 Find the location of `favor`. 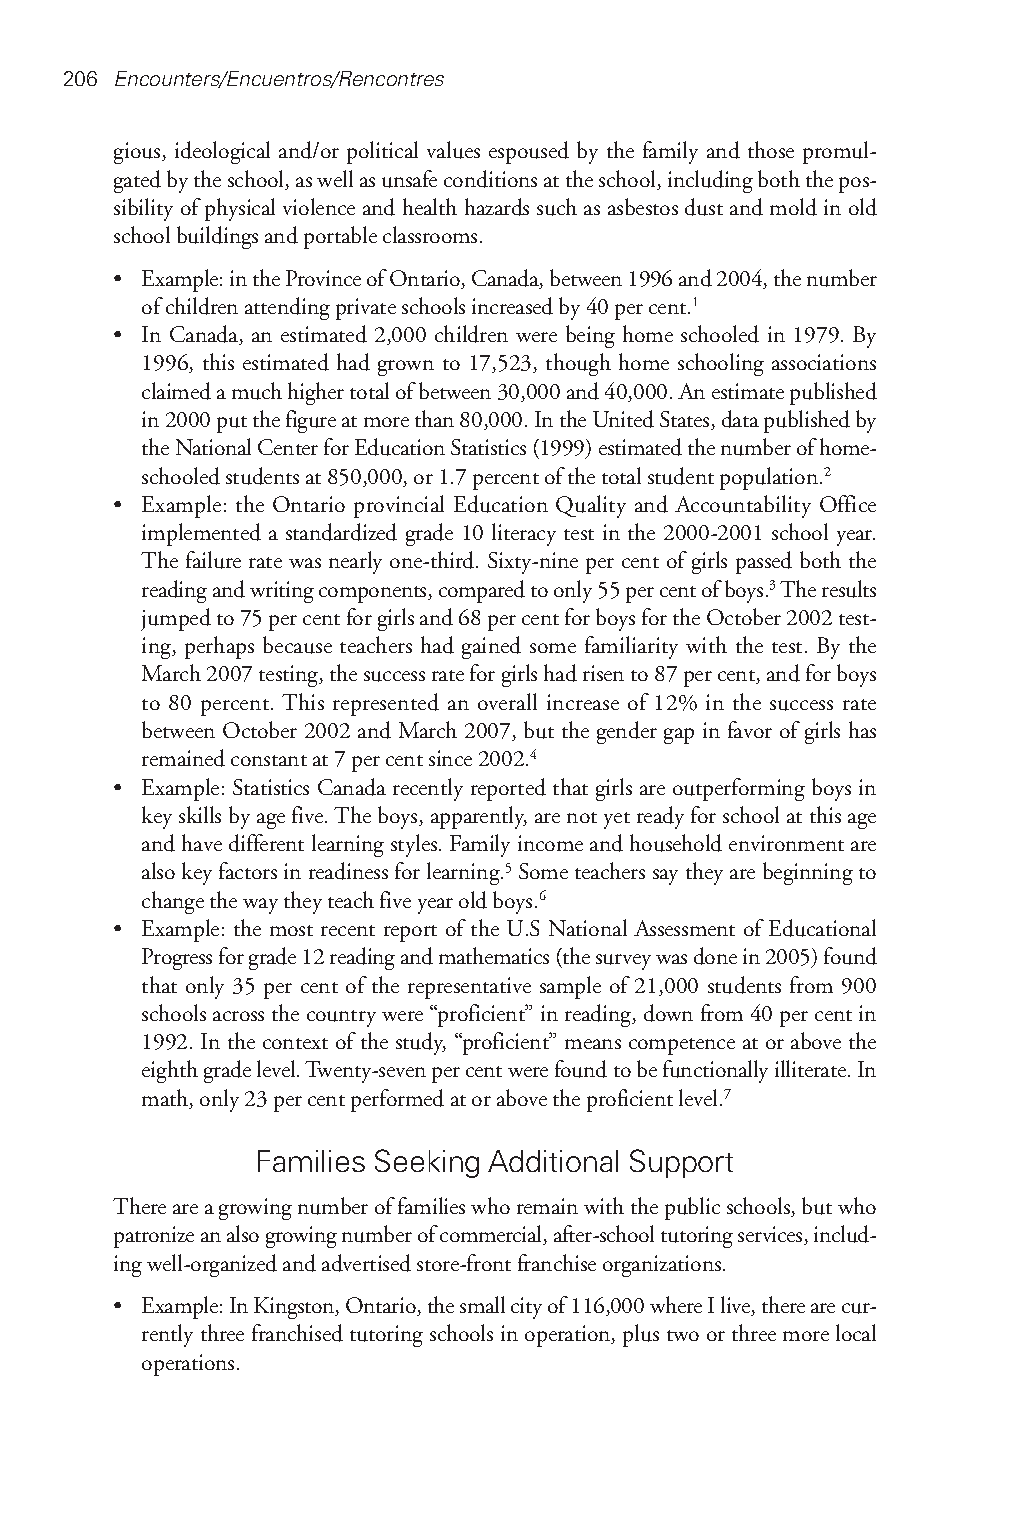

favor is located at coordinates (750, 729).
